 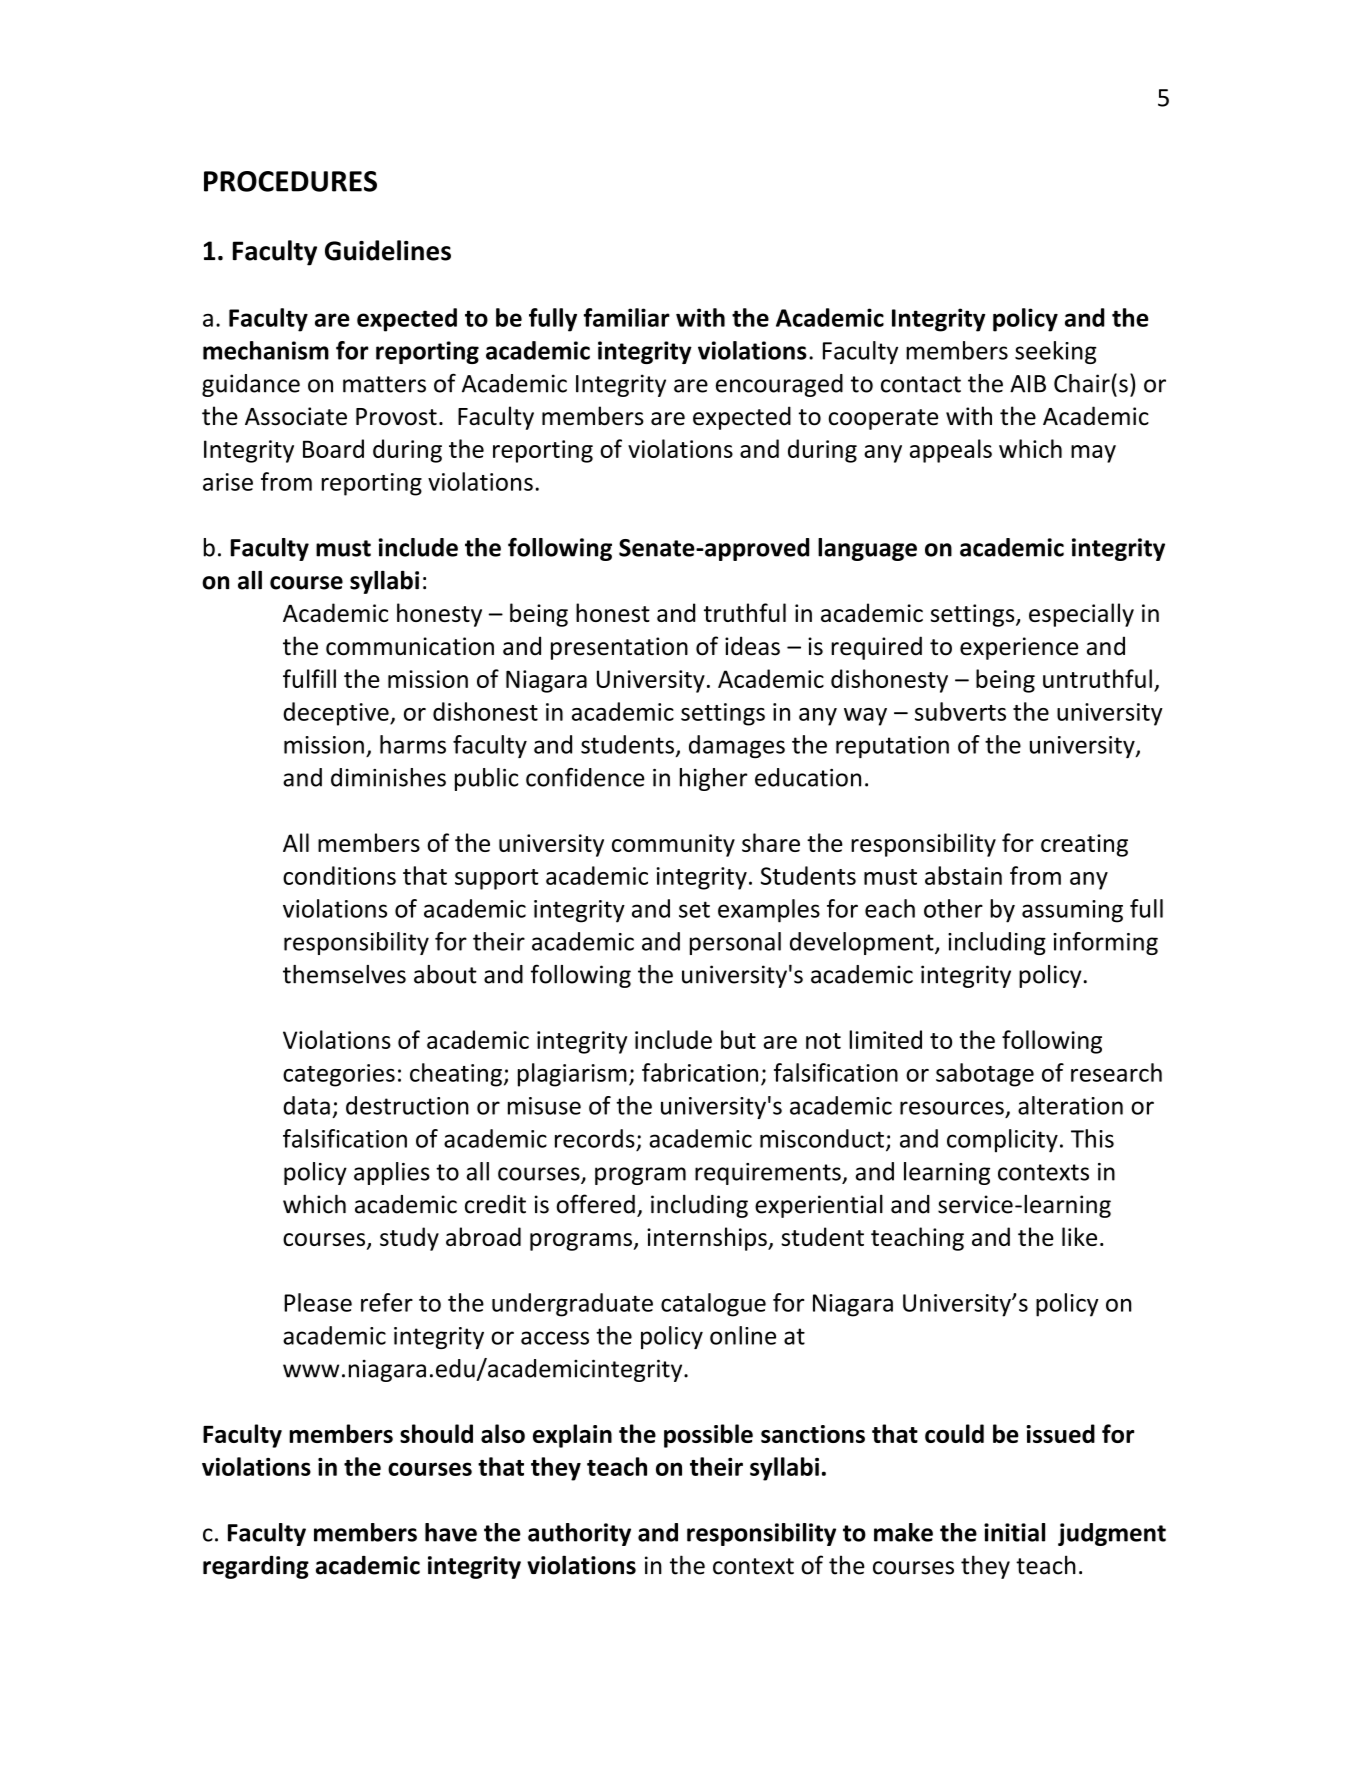 What do you see at coordinates (708, 1239) in the screenshot?
I see `internships` at bounding box center [708, 1239].
